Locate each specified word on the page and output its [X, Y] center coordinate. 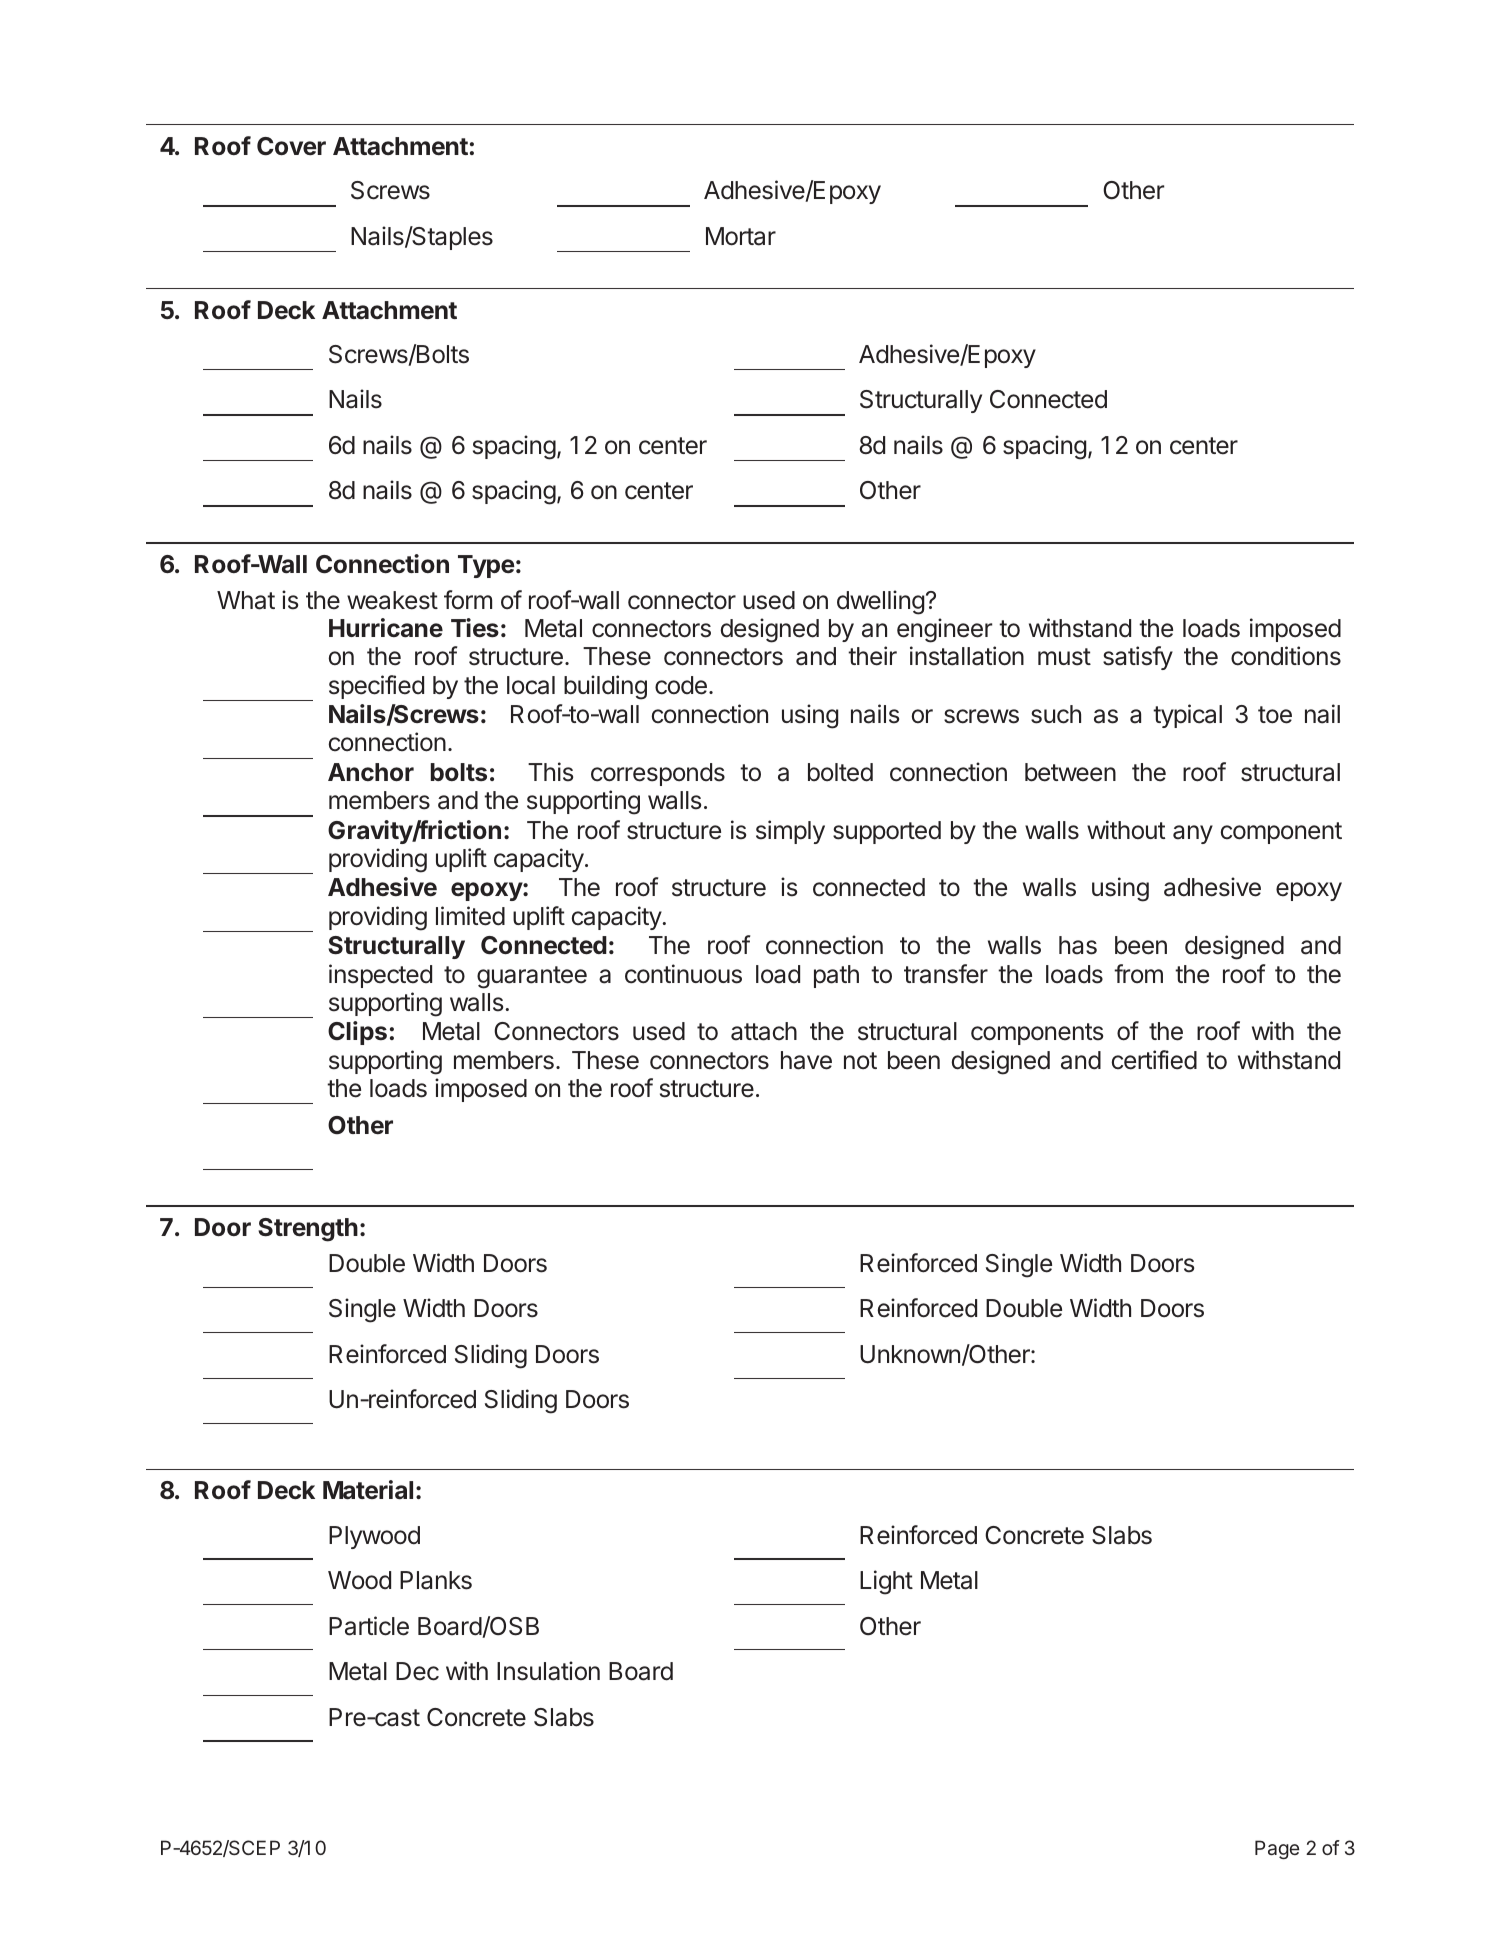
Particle [369, 1626]
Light [886, 1582]
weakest [392, 600]
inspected [380, 976]
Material [368, 1490]
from [1138, 974]
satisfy [1138, 658]
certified [1154, 1060]
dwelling [880, 602]
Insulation [548, 1671]
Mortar [741, 236]
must [1064, 657]
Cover [291, 146]
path [836, 976]
